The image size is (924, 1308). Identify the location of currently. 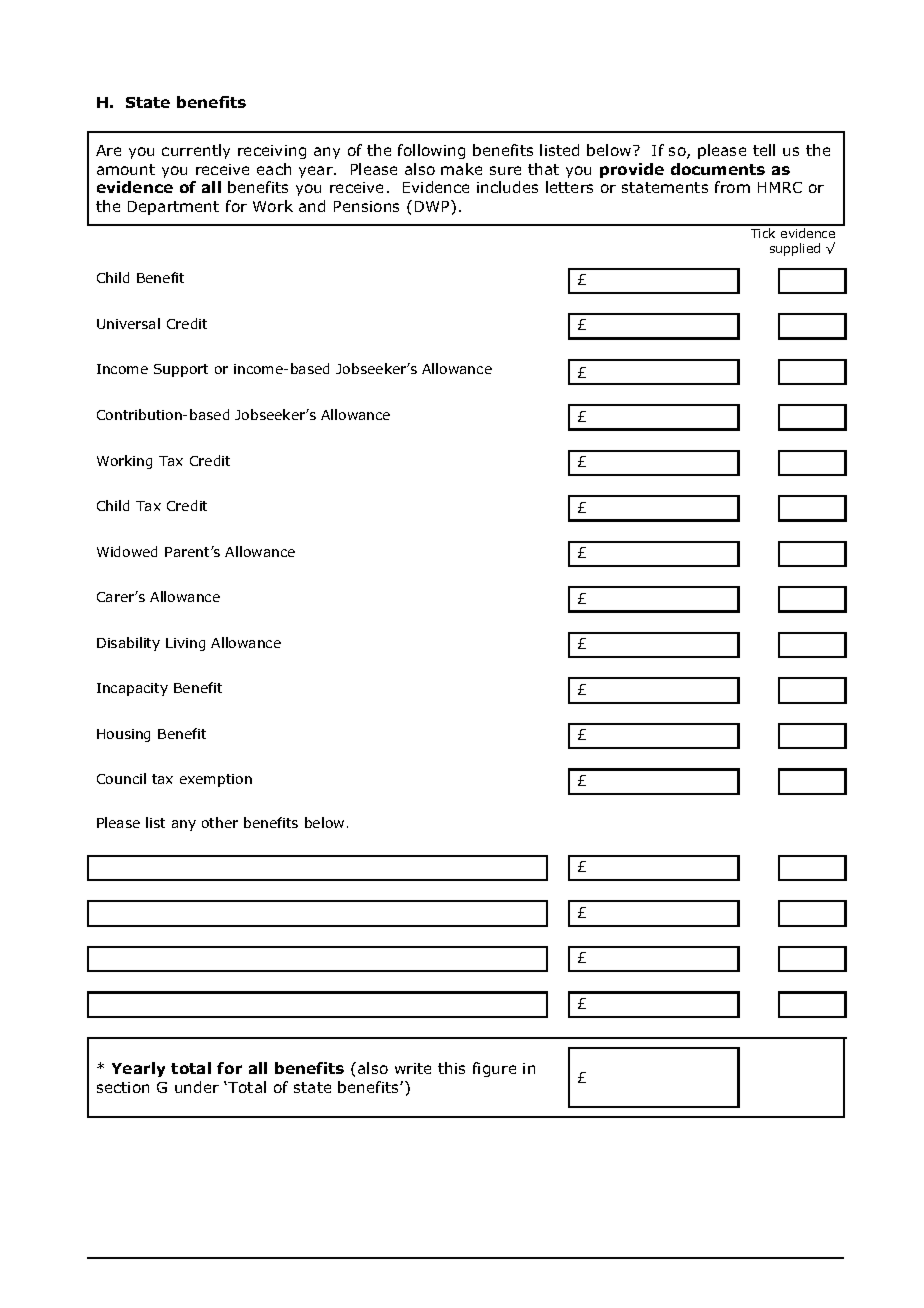
(196, 151).
